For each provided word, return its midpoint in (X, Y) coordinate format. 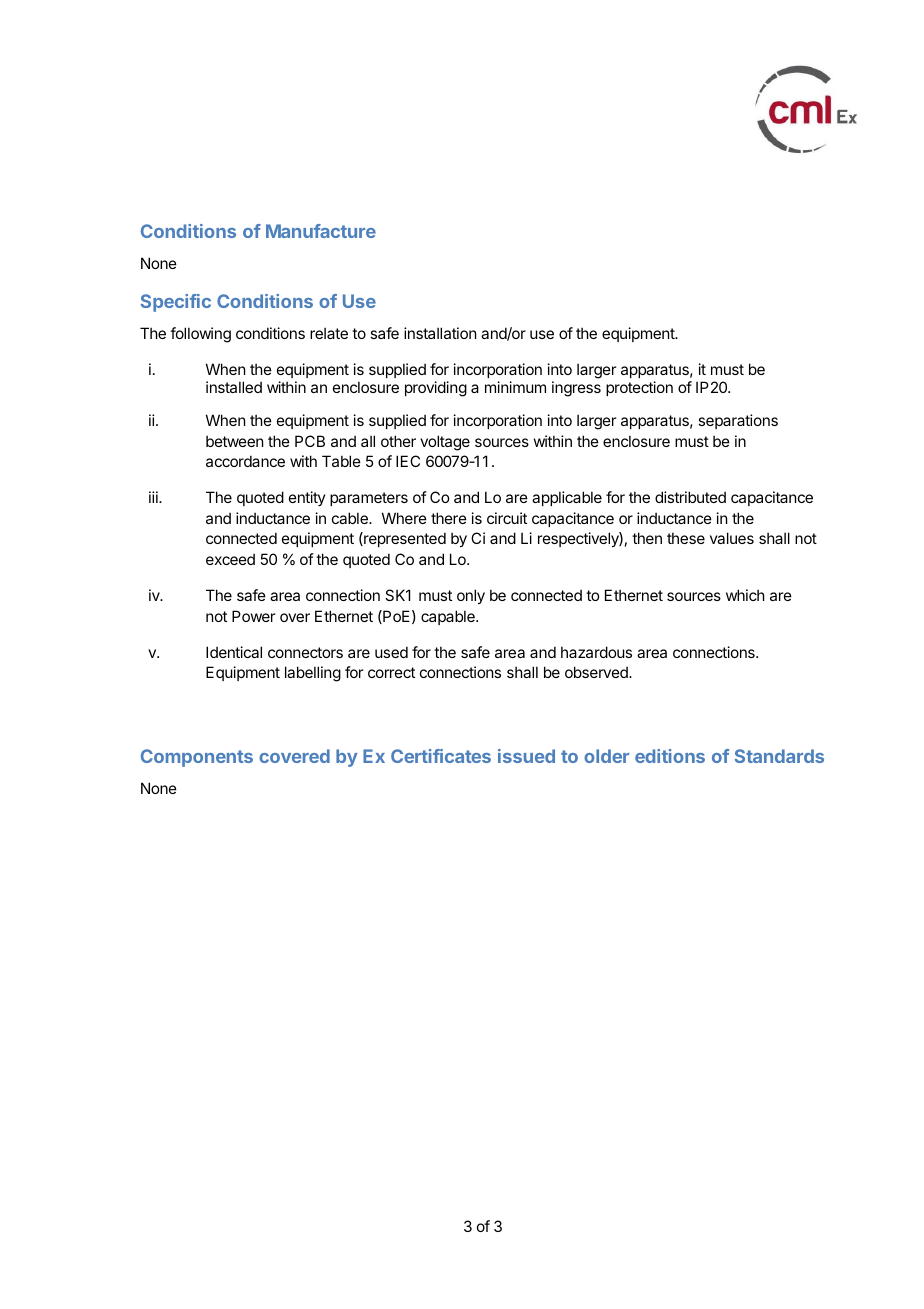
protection (639, 388)
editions (670, 756)
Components (197, 758)
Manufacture (321, 231)
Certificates (441, 756)
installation (440, 333)
